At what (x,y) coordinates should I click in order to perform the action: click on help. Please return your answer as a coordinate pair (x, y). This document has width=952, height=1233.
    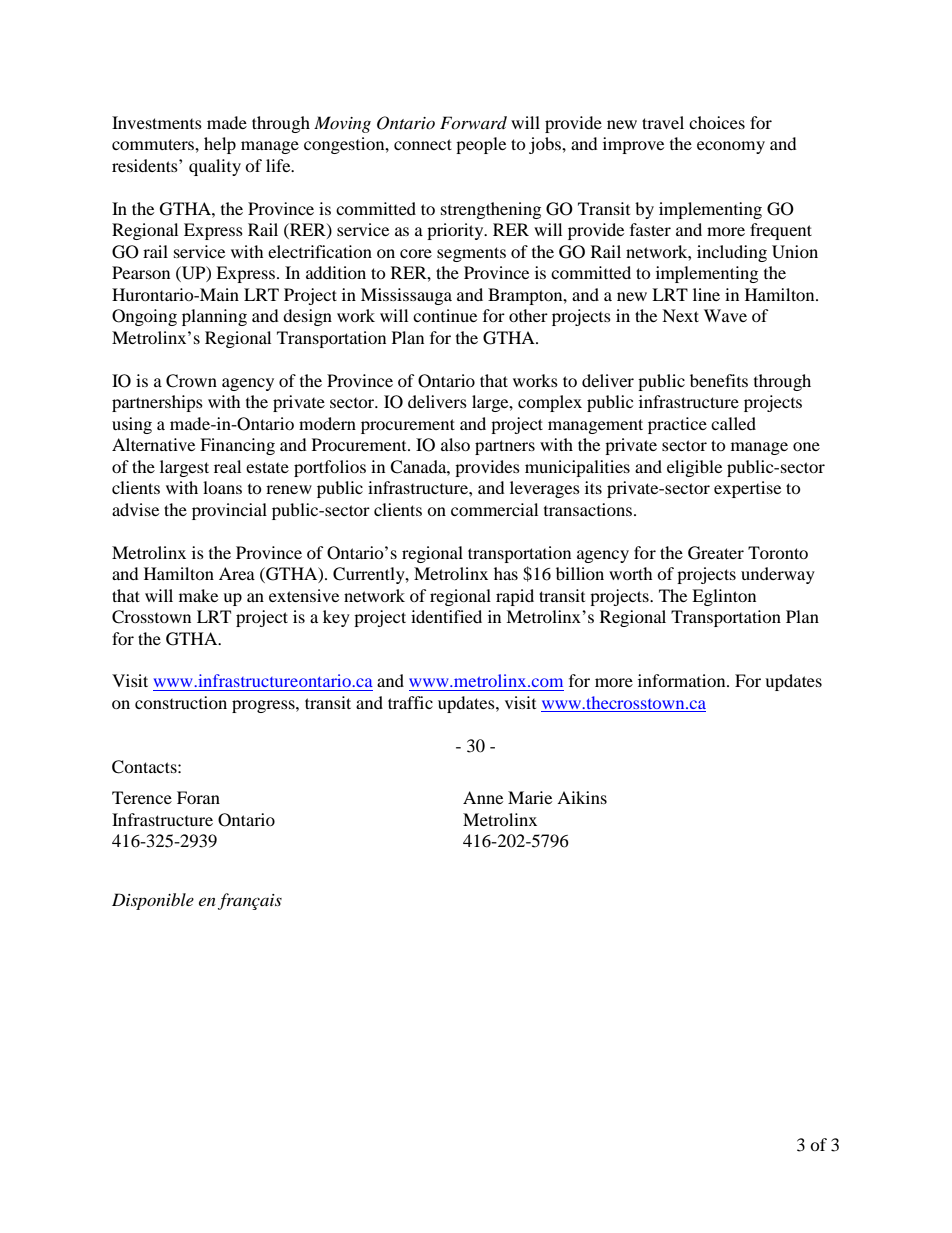
    Looking at the image, I should click on (220, 145).
